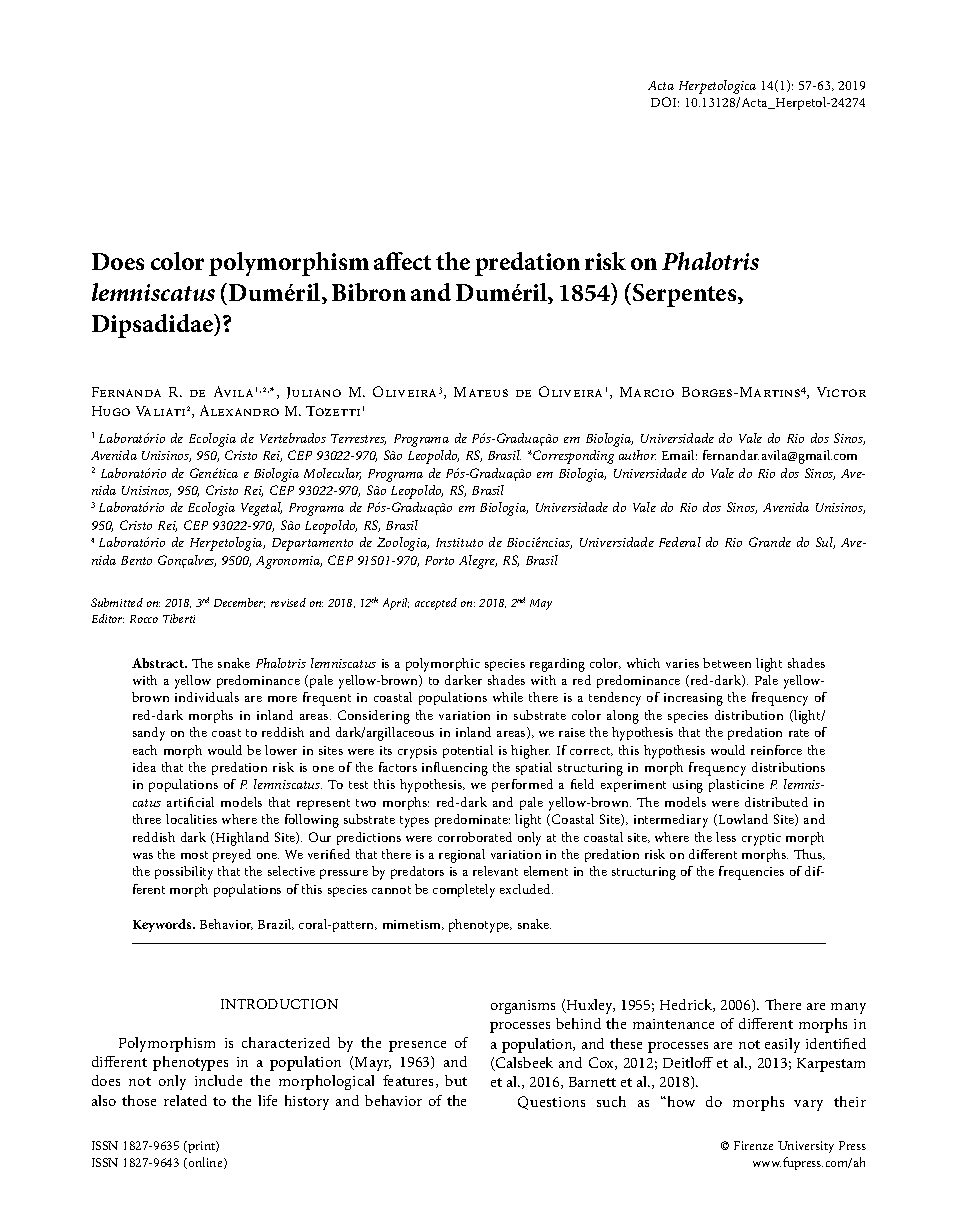  Describe the element at coordinates (205, 1163) in the page. I see `online` at that location.
